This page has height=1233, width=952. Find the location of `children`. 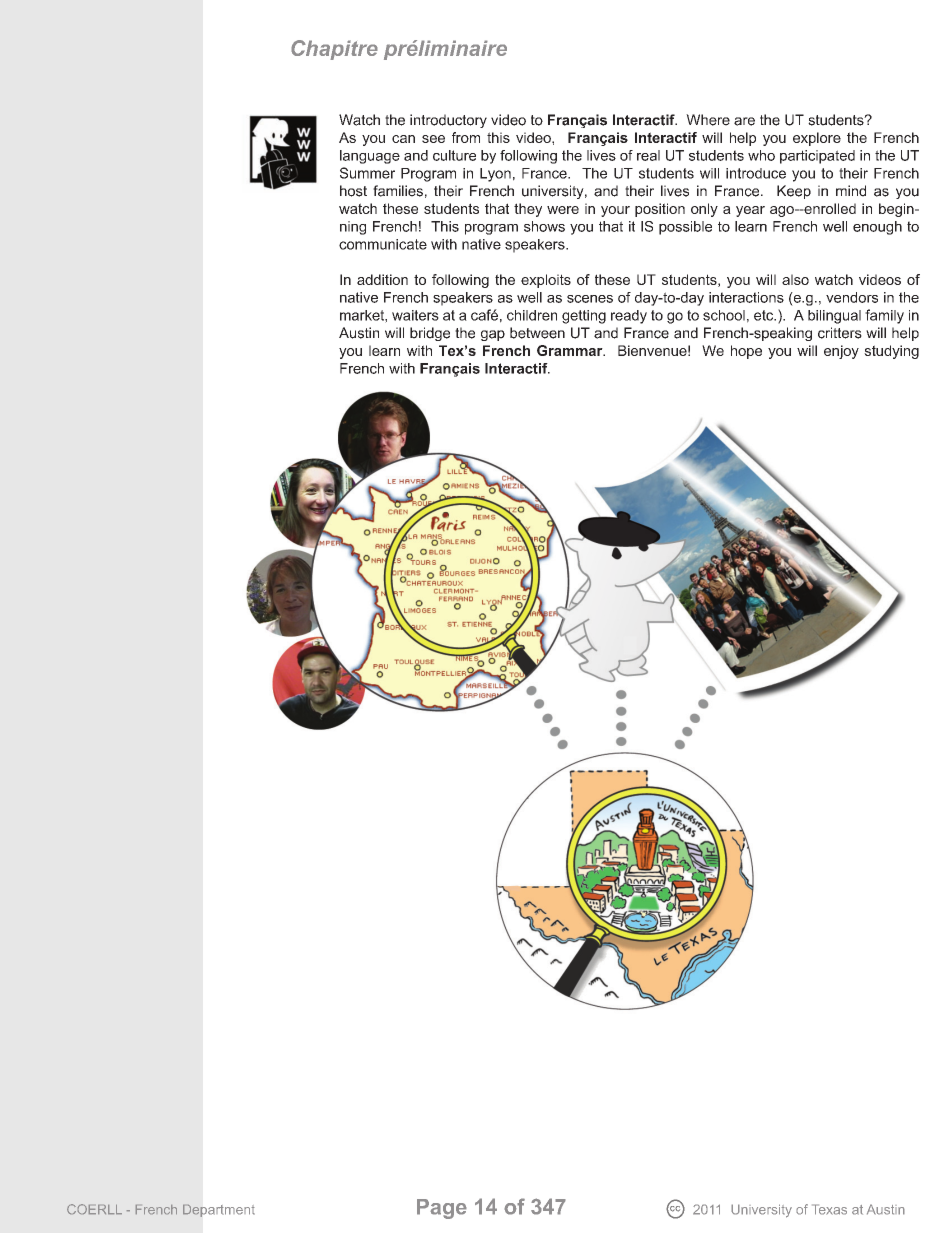

children is located at coordinates (532, 315).
